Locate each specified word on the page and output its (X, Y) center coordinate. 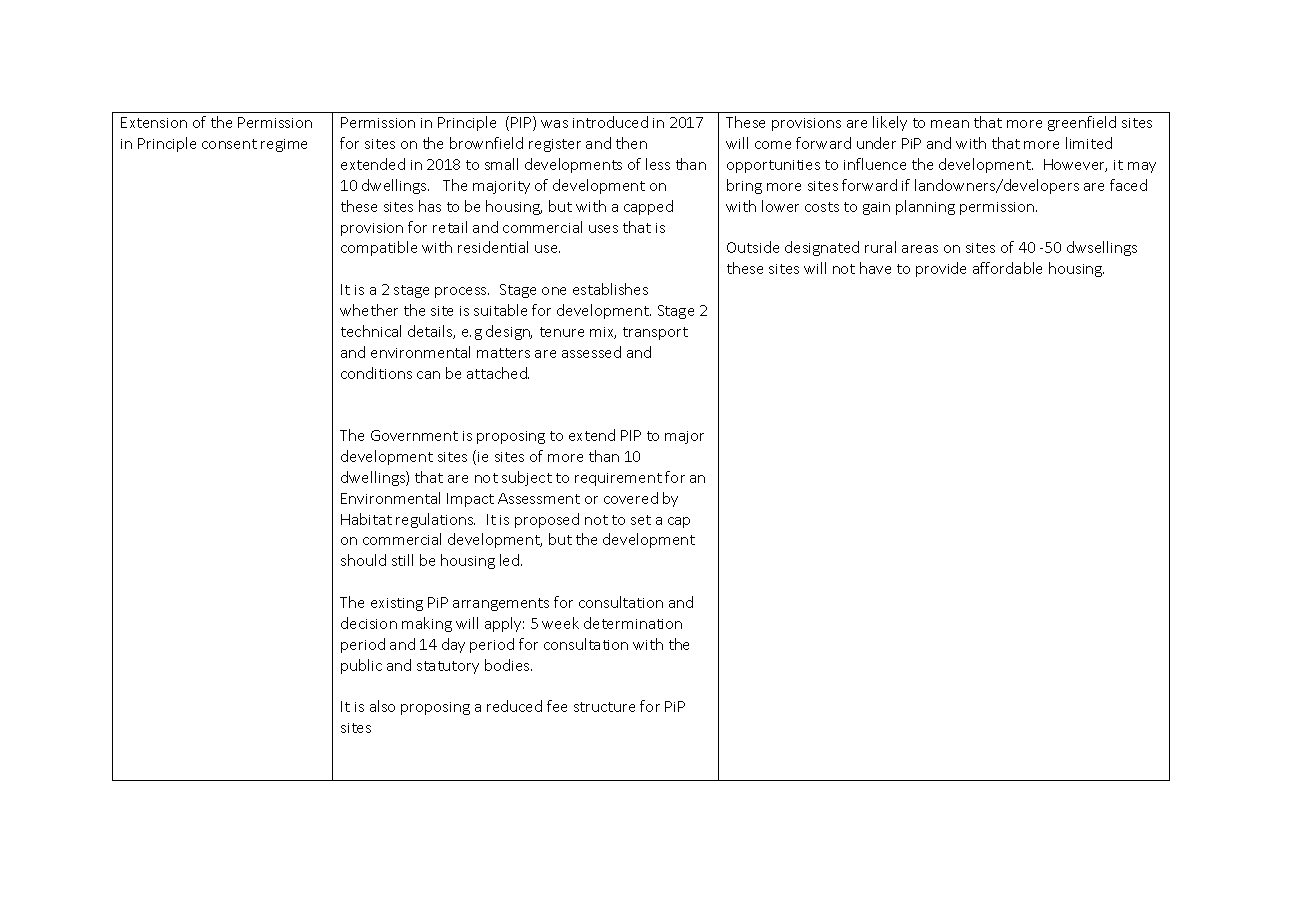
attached (498, 373)
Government (414, 435)
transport (655, 333)
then (631, 143)
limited (1089, 143)
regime (284, 145)
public (361, 666)
